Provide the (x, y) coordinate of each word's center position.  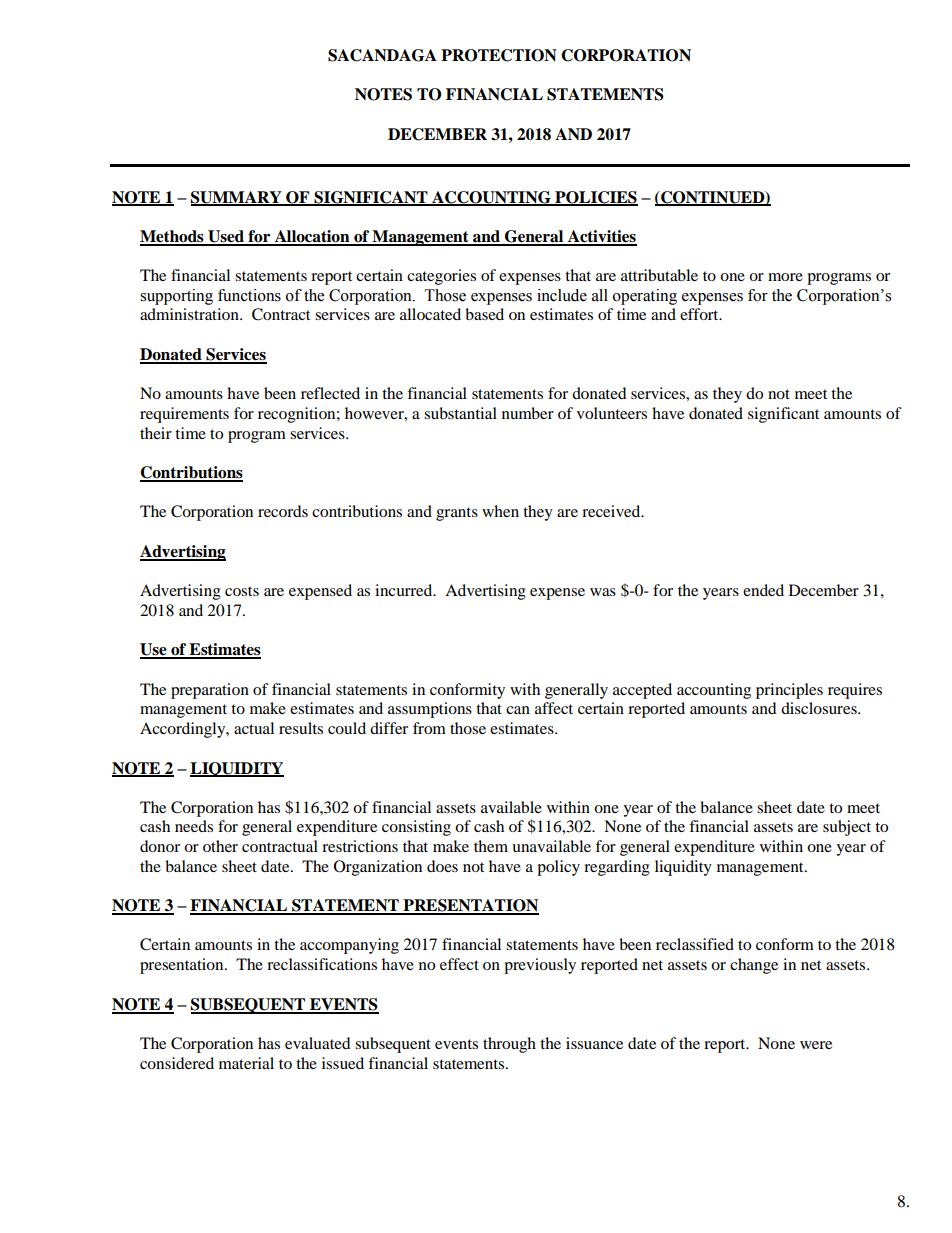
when (500, 511)
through (509, 1045)
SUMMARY (237, 198)
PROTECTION (499, 55)
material (246, 1063)
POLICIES (595, 198)
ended (763, 590)
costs (242, 591)
